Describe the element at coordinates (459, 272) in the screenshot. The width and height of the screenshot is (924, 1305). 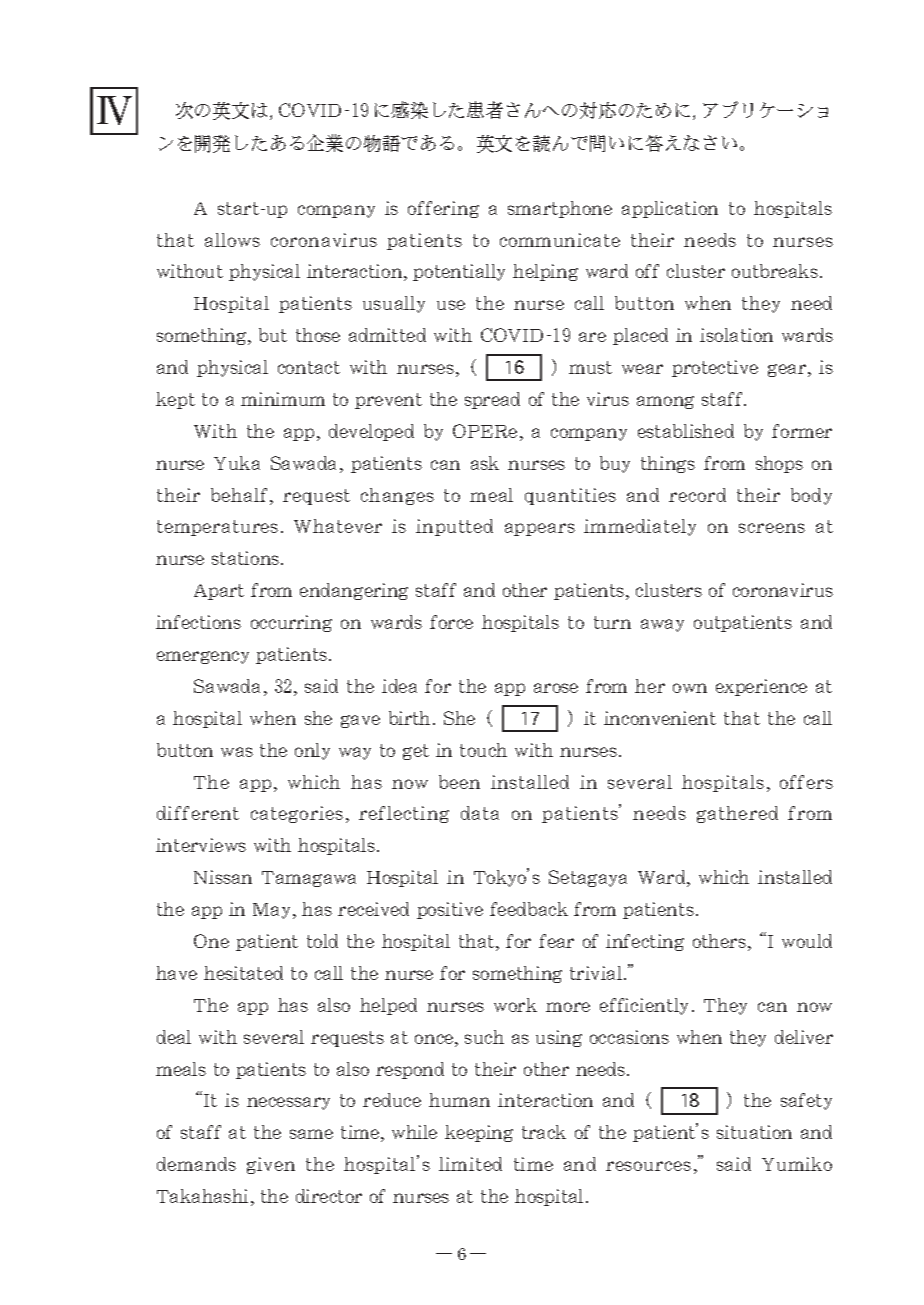
I see `potentially` at that location.
